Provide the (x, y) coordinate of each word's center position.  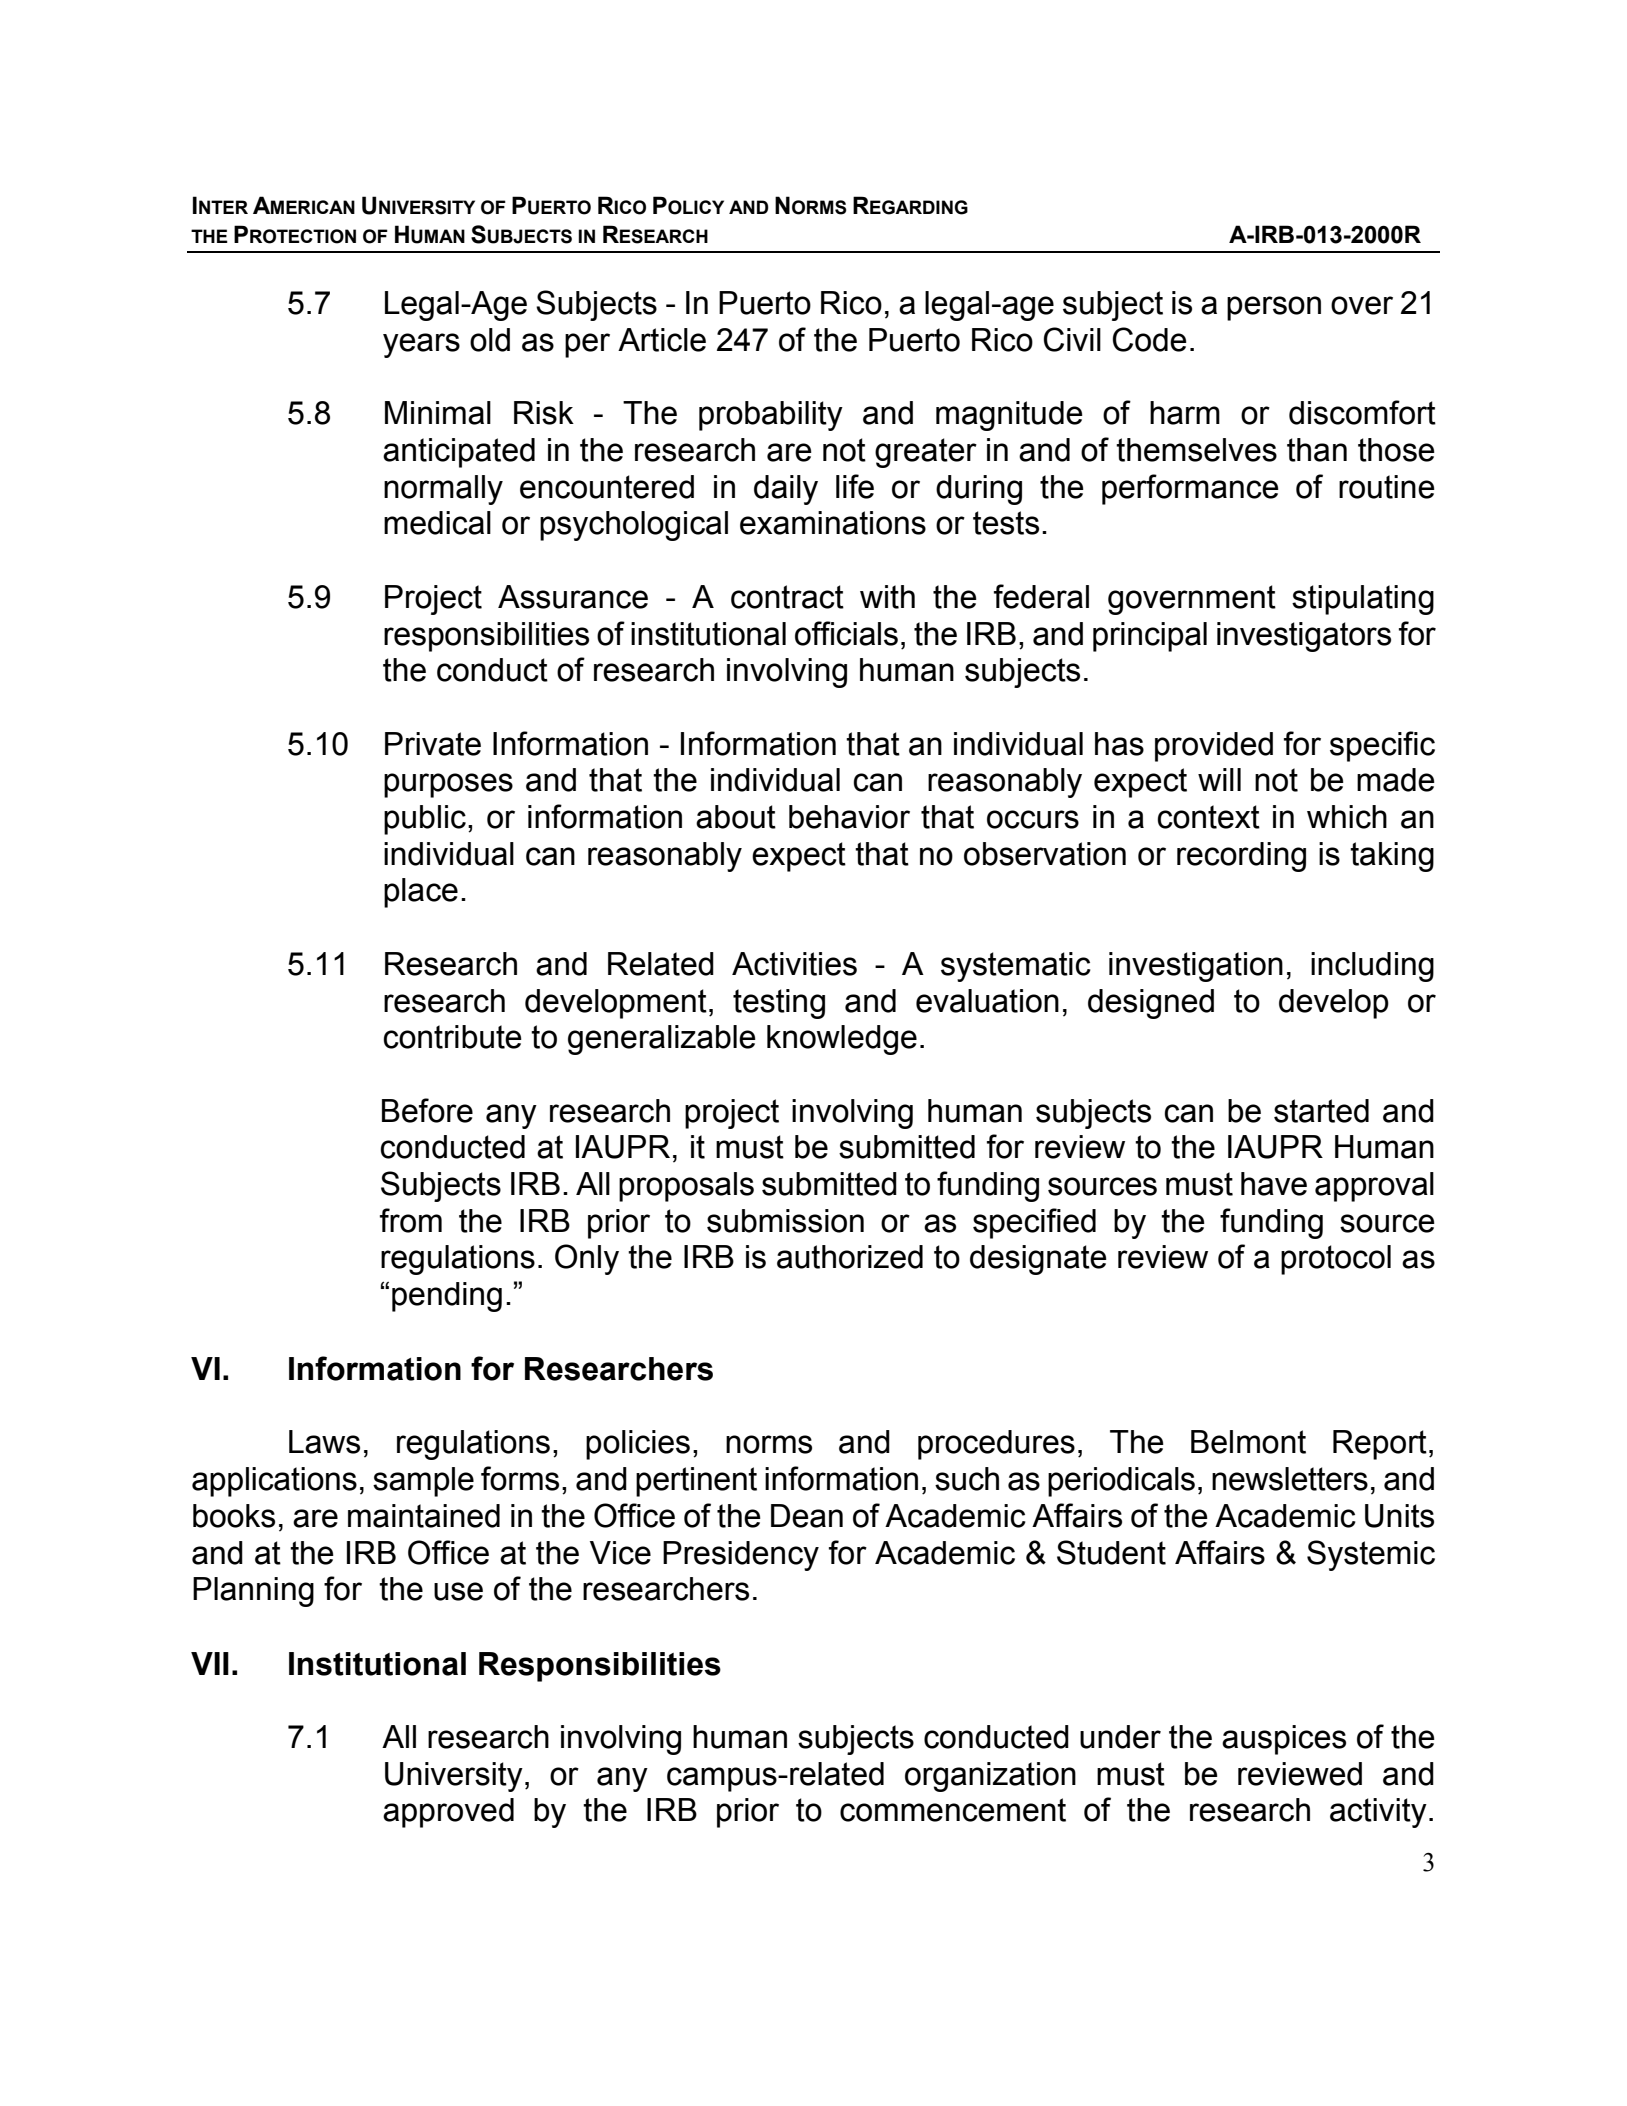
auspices (1284, 1740)
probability (771, 416)
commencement (953, 1810)
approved (448, 1813)
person (1274, 308)
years (421, 345)
